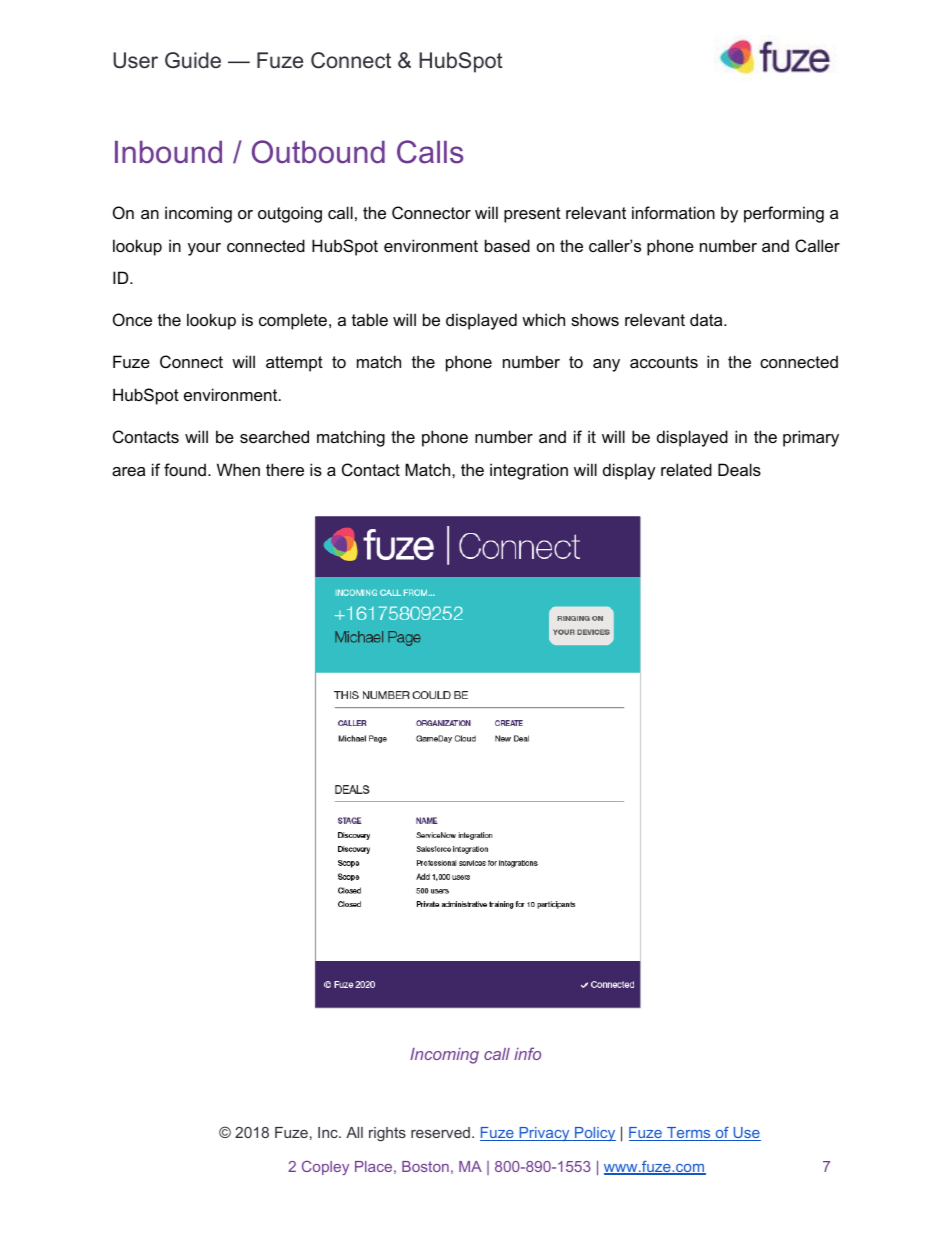 The height and width of the document is (1233, 952). I want to click on Copley, so click(325, 1168).
